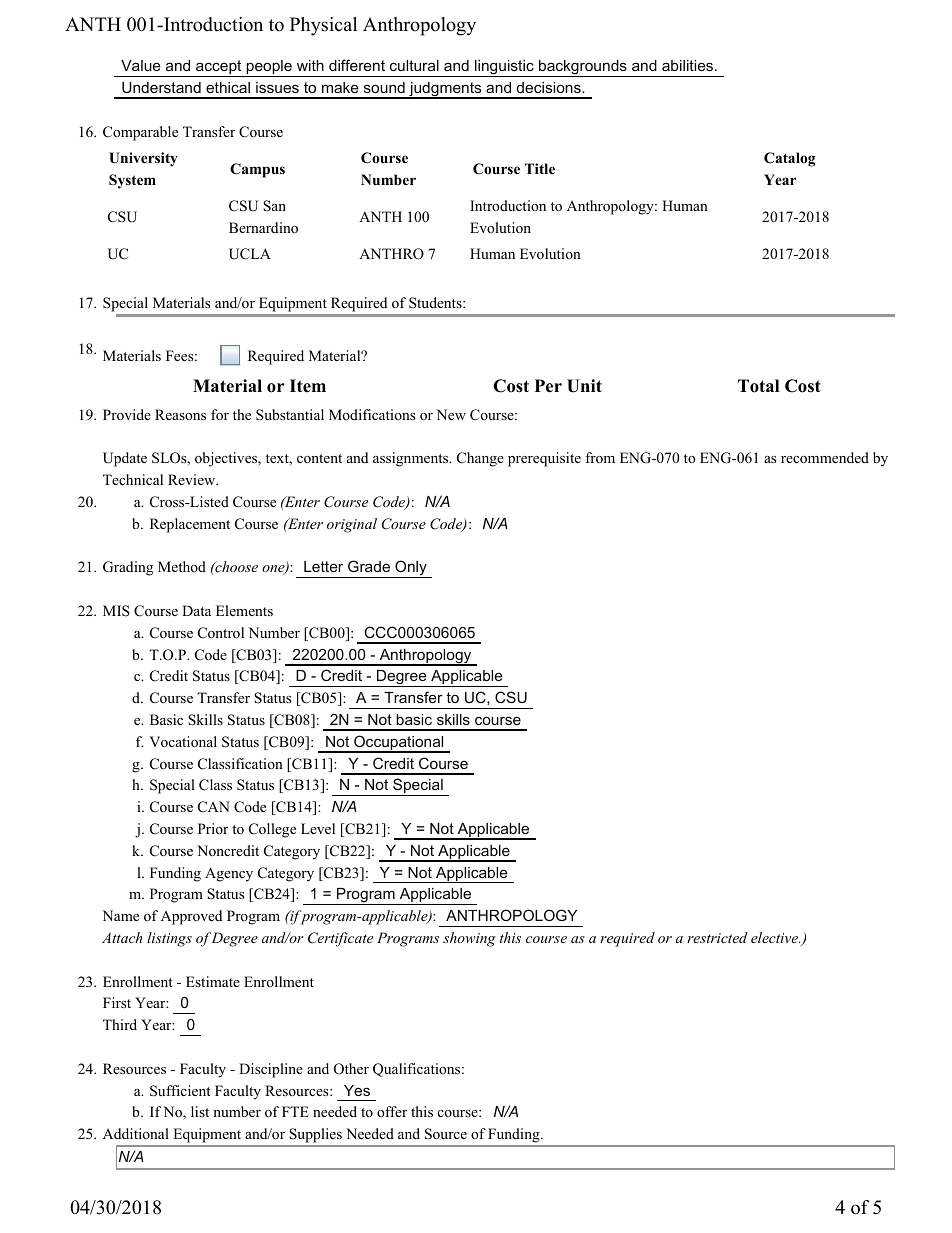  Describe the element at coordinates (469, 939) in the page. I see `showing` at that location.
